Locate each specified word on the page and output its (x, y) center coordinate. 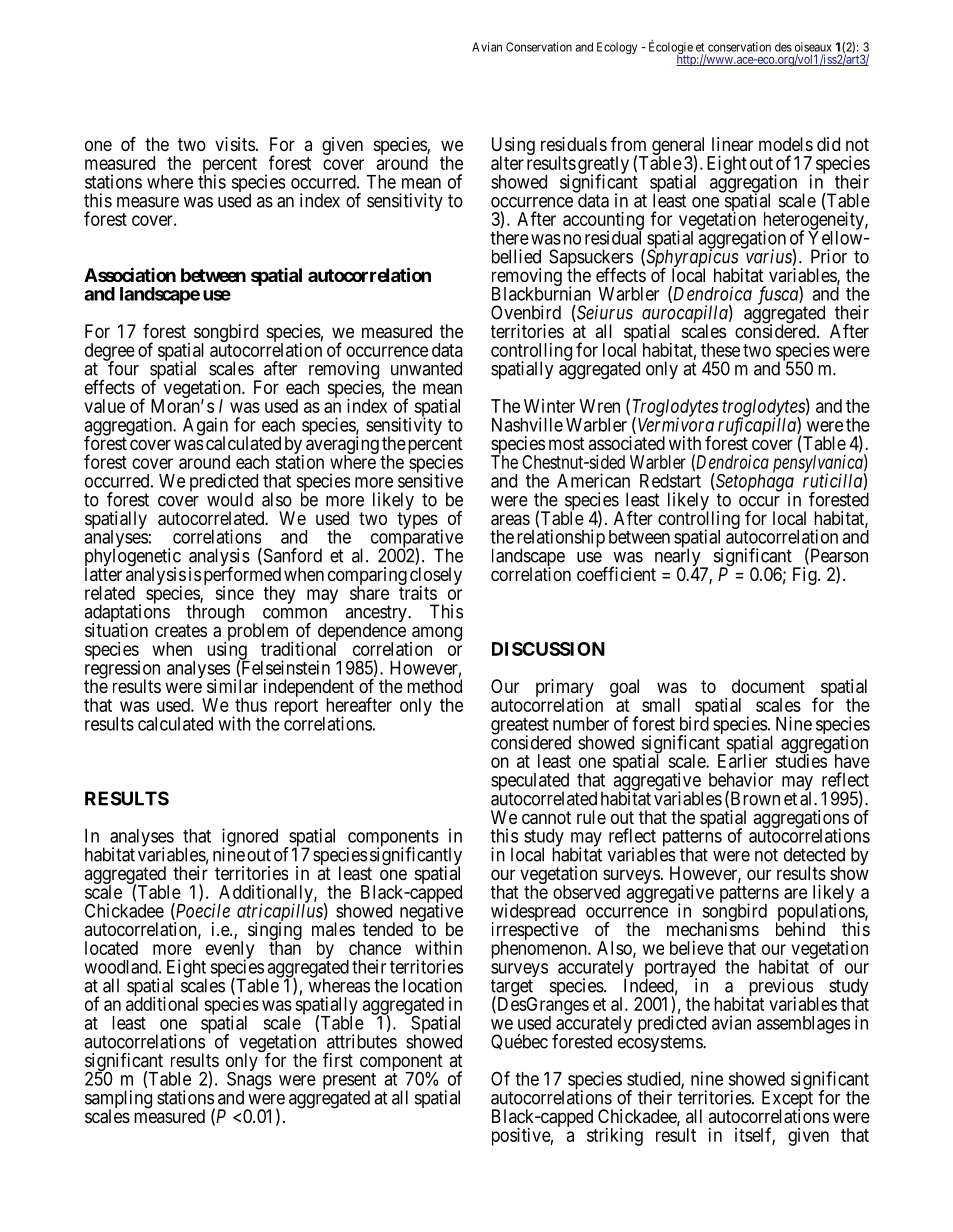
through (215, 614)
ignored (250, 838)
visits (235, 144)
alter (507, 163)
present (349, 1082)
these (720, 350)
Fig (806, 576)
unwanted (426, 368)
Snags (249, 1081)
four (122, 368)
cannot (546, 818)
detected (814, 854)
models (786, 144)
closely (436, 577)
